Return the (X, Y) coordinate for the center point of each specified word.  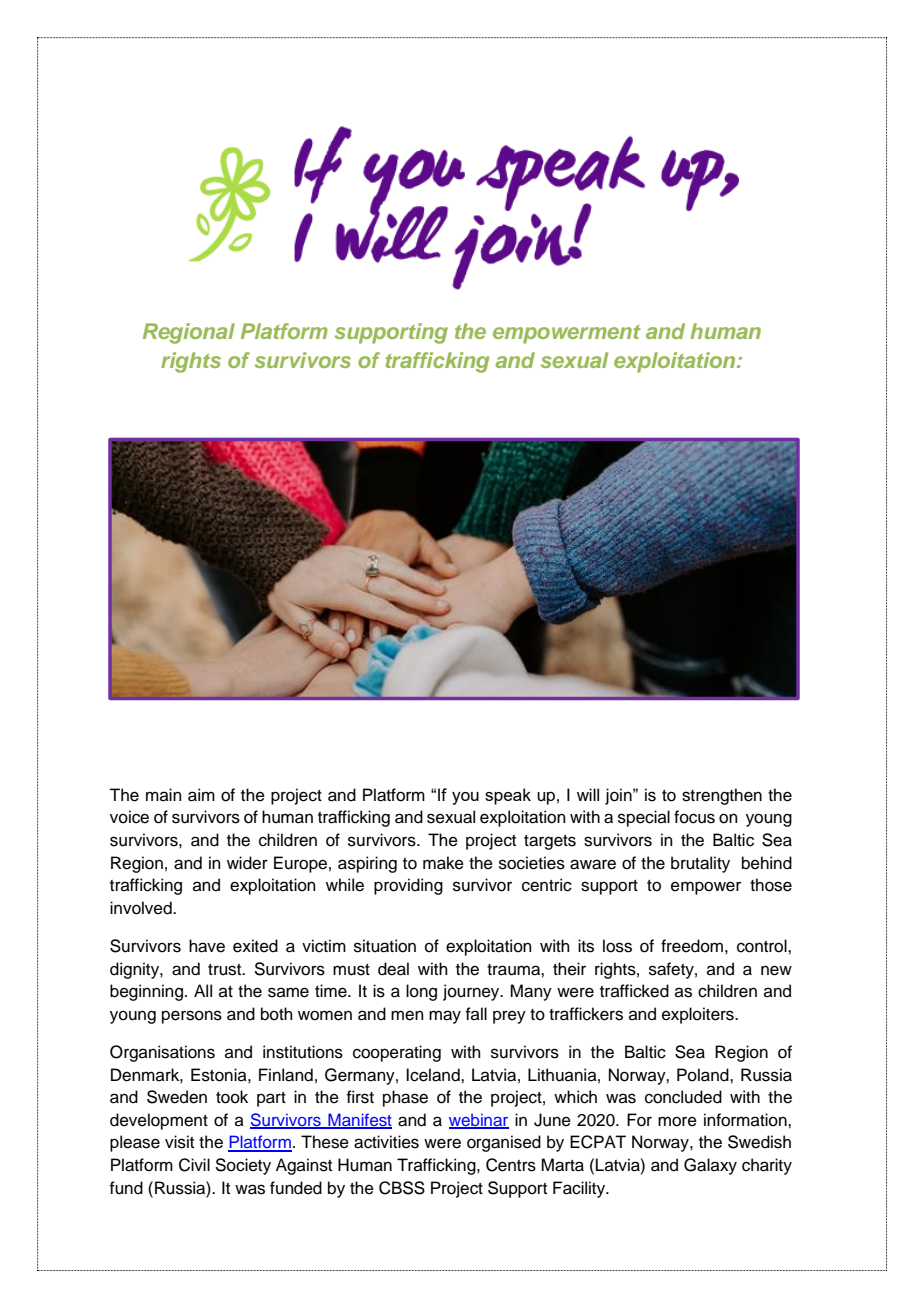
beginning (146, 992)
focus (694, 817)
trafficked (634, 991)
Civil (194, 1165)
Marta (562, 1165)
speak (508, 796)
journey (472, 992)
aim (201, 795)
